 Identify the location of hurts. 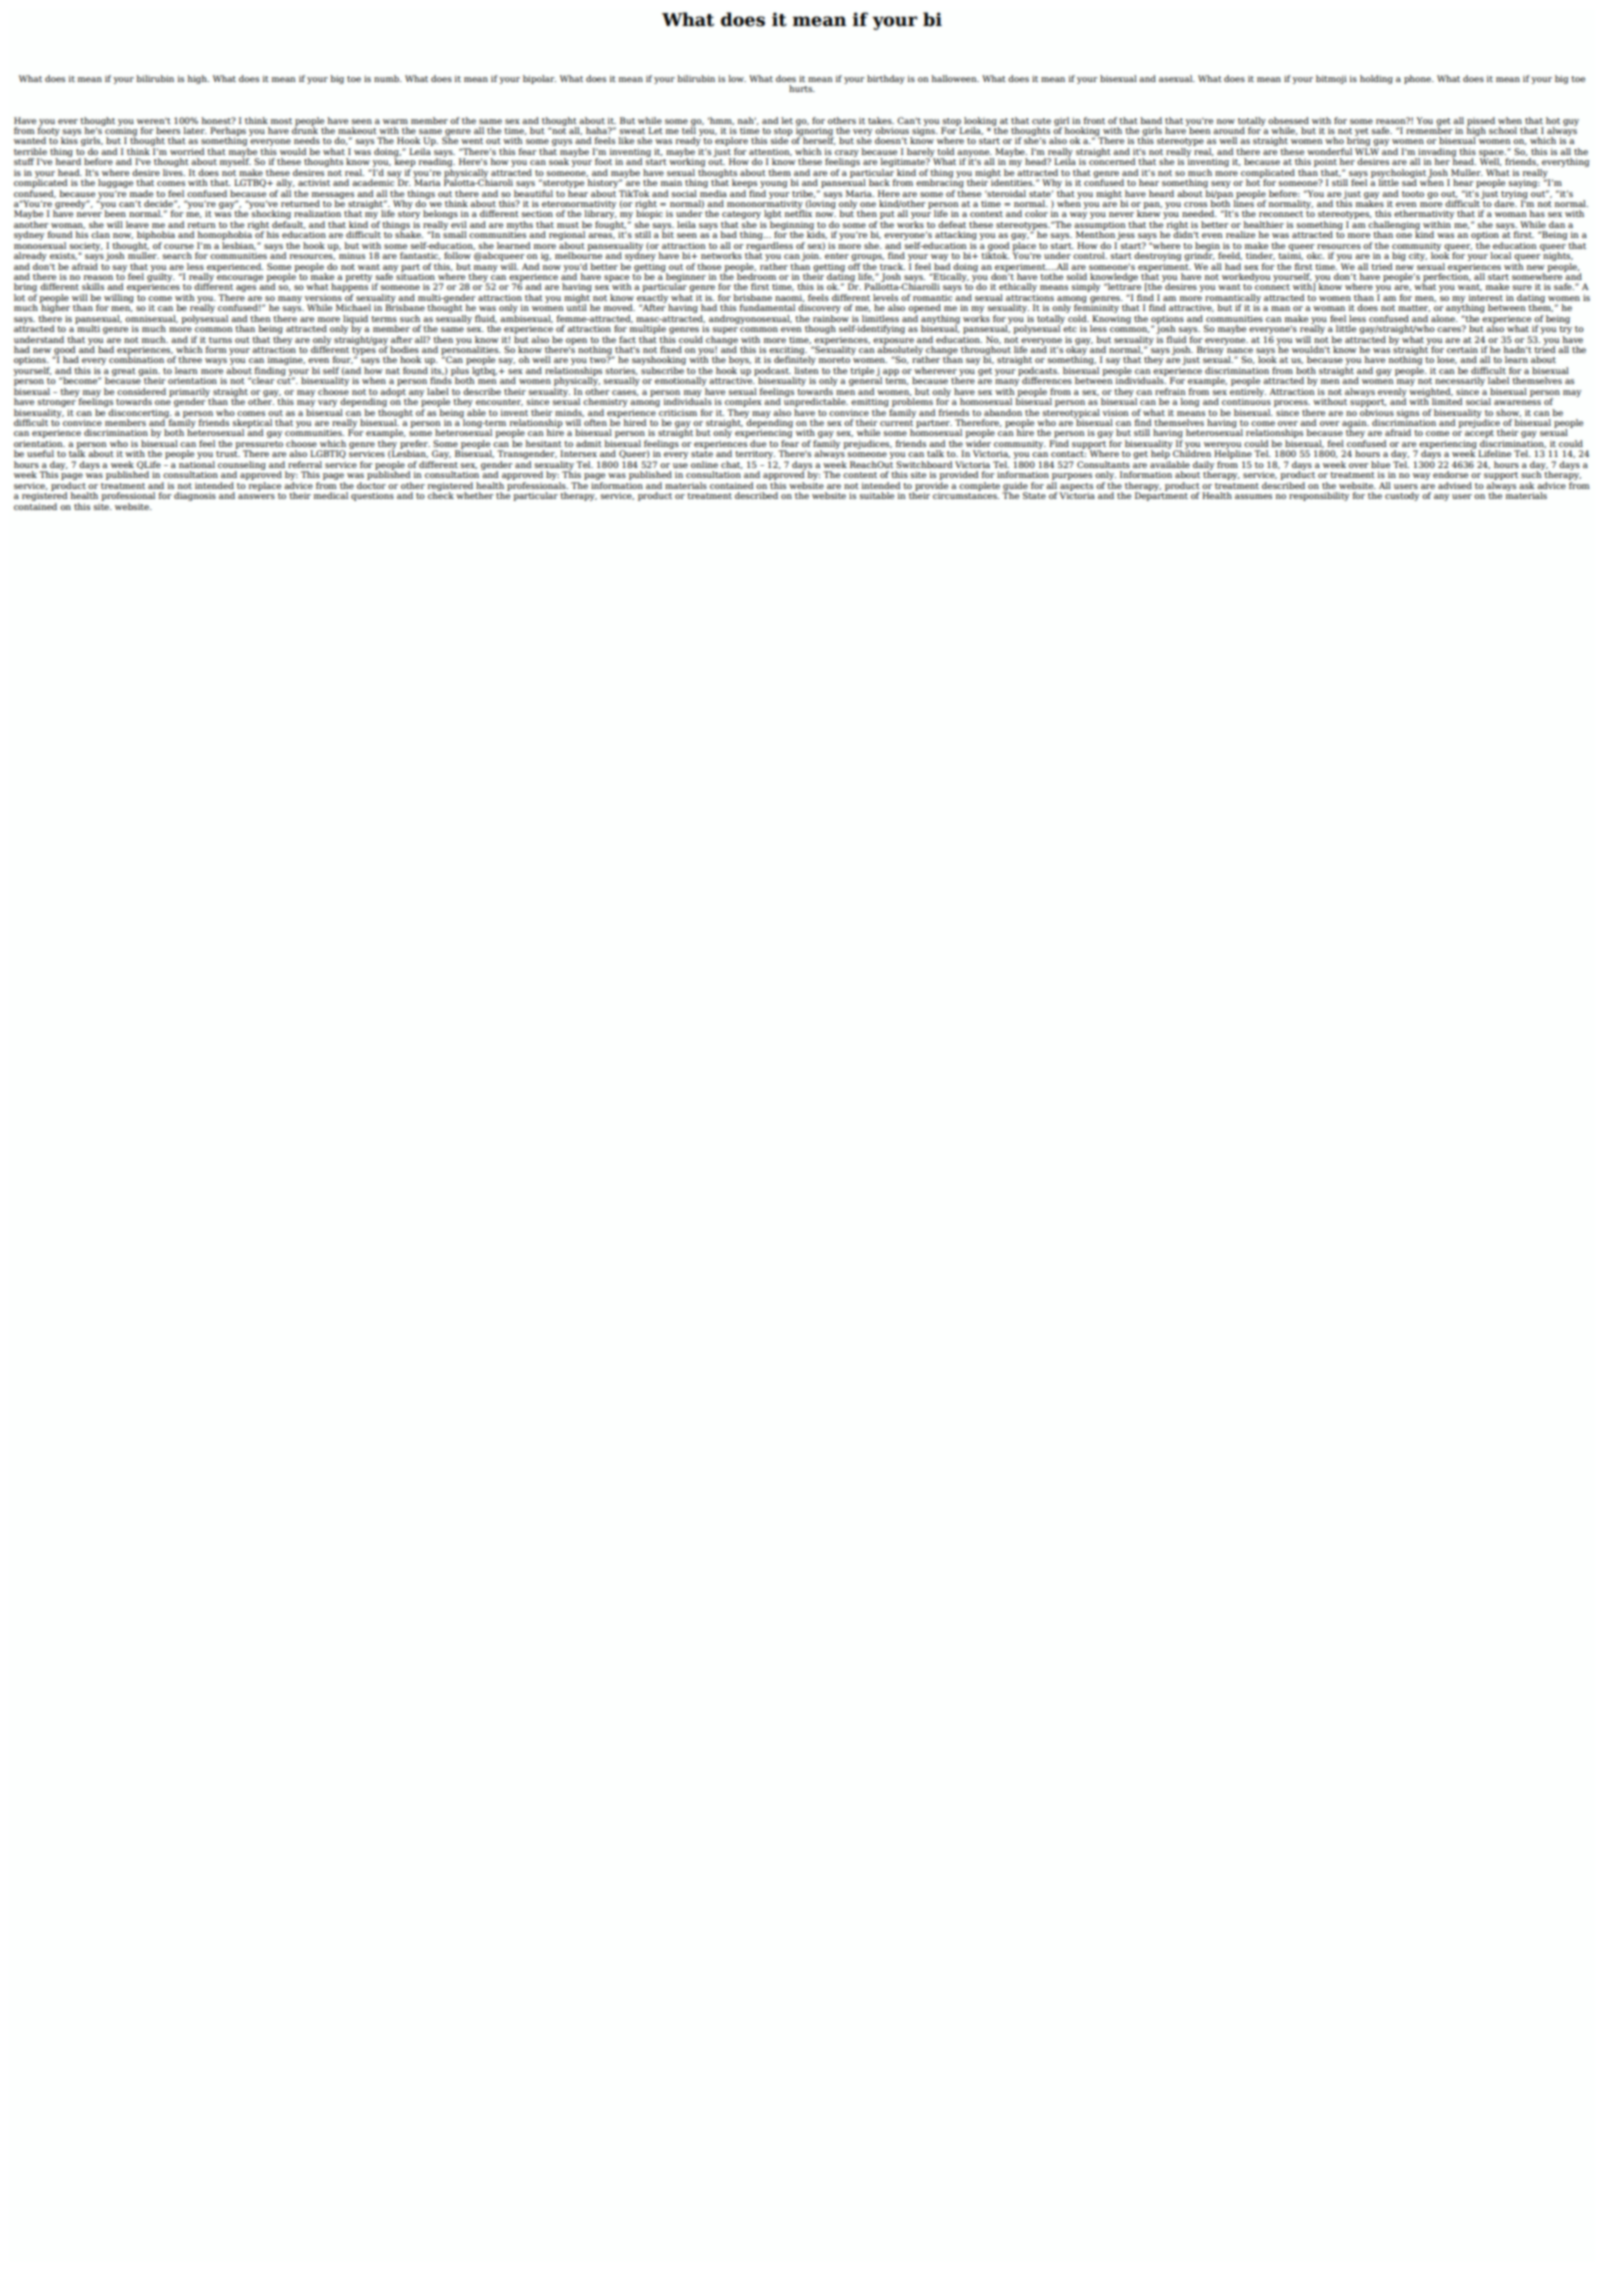
(802, 88).
